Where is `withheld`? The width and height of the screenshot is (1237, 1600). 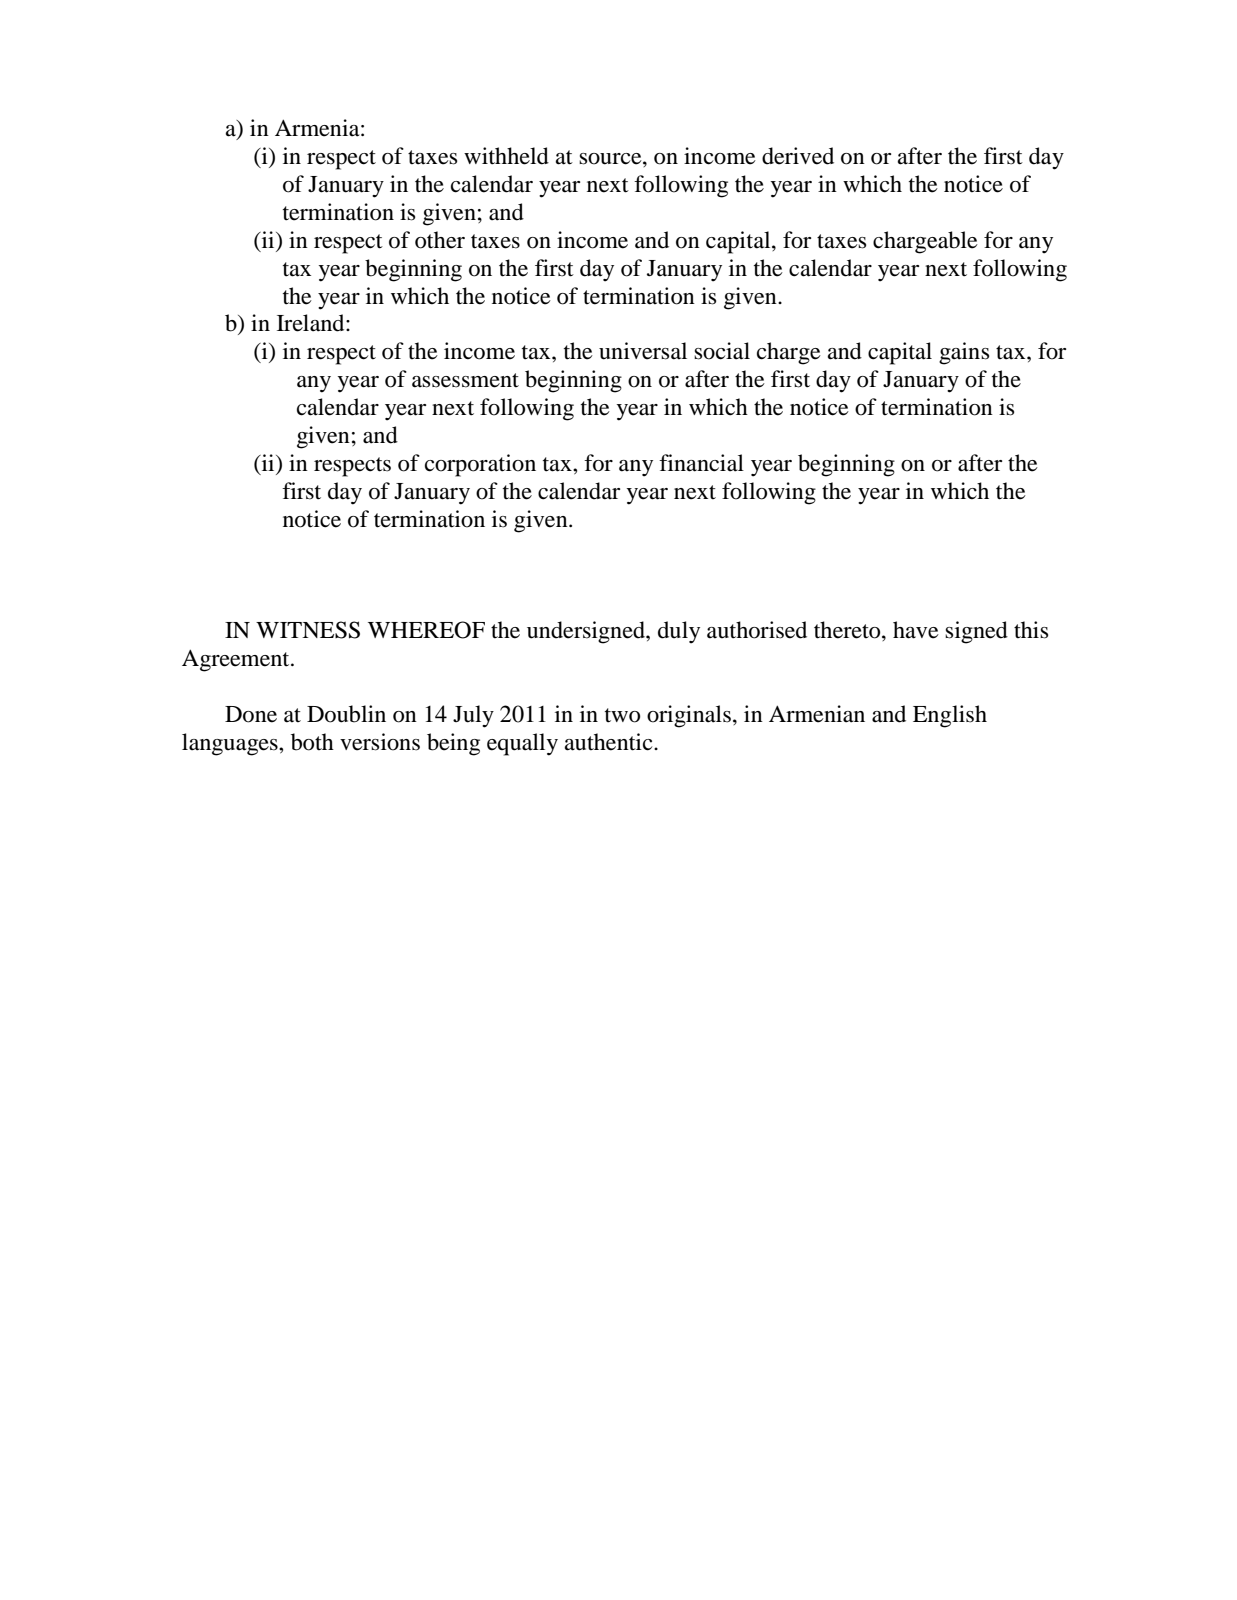
withheld is located at coordinates (506, 156).
